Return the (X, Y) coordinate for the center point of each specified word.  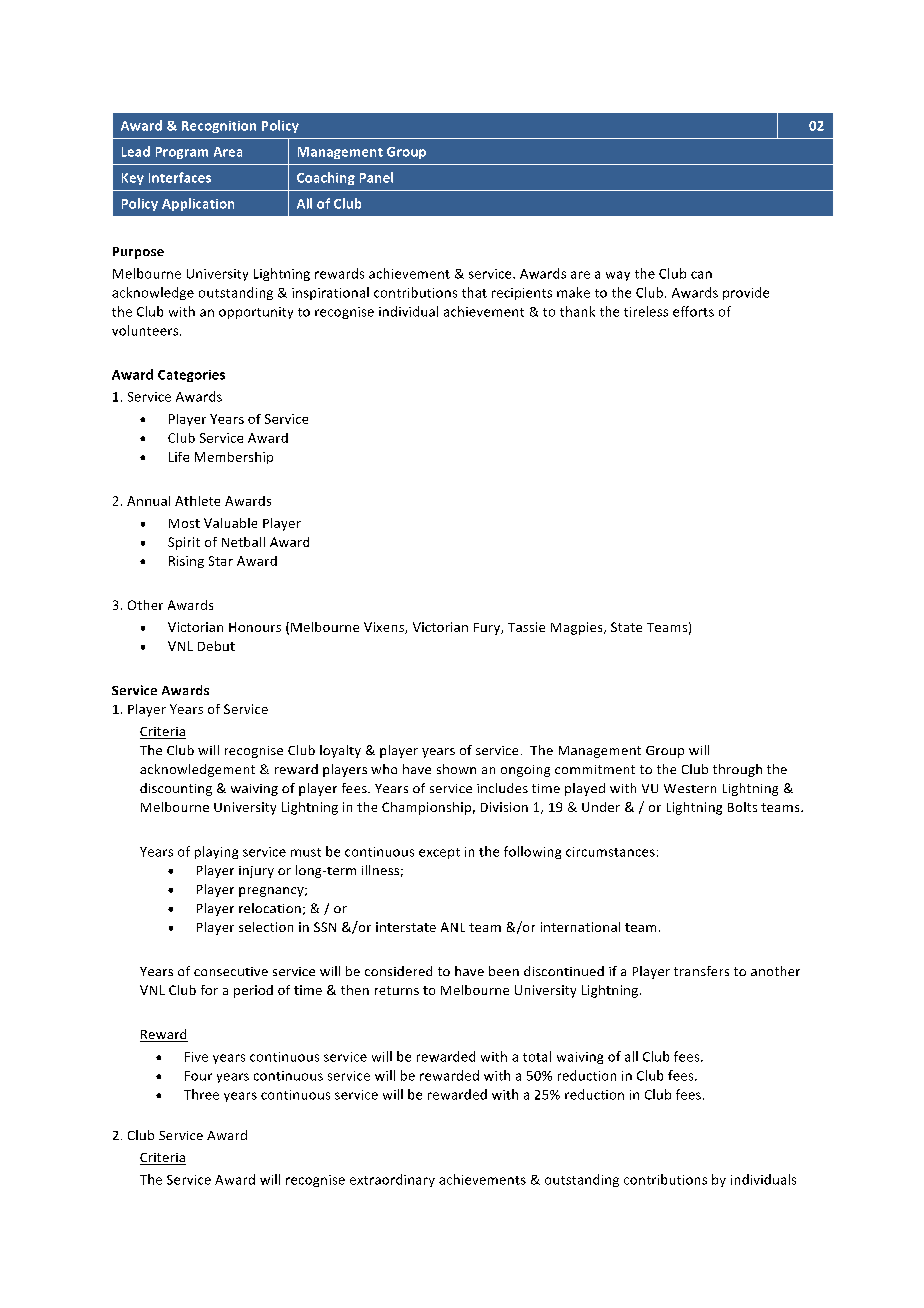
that (474, 292)
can (701, 275)
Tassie (526, 627)
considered (398, 971)
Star (221, 561)
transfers (701, 971)
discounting (176, 789)
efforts (693, 311)
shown (456, 769)
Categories (191, 376)
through (737, 770)
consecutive (231, 971)
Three (201, 1094)
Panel (376, 177)
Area (228, 152)
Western (690, 788)
